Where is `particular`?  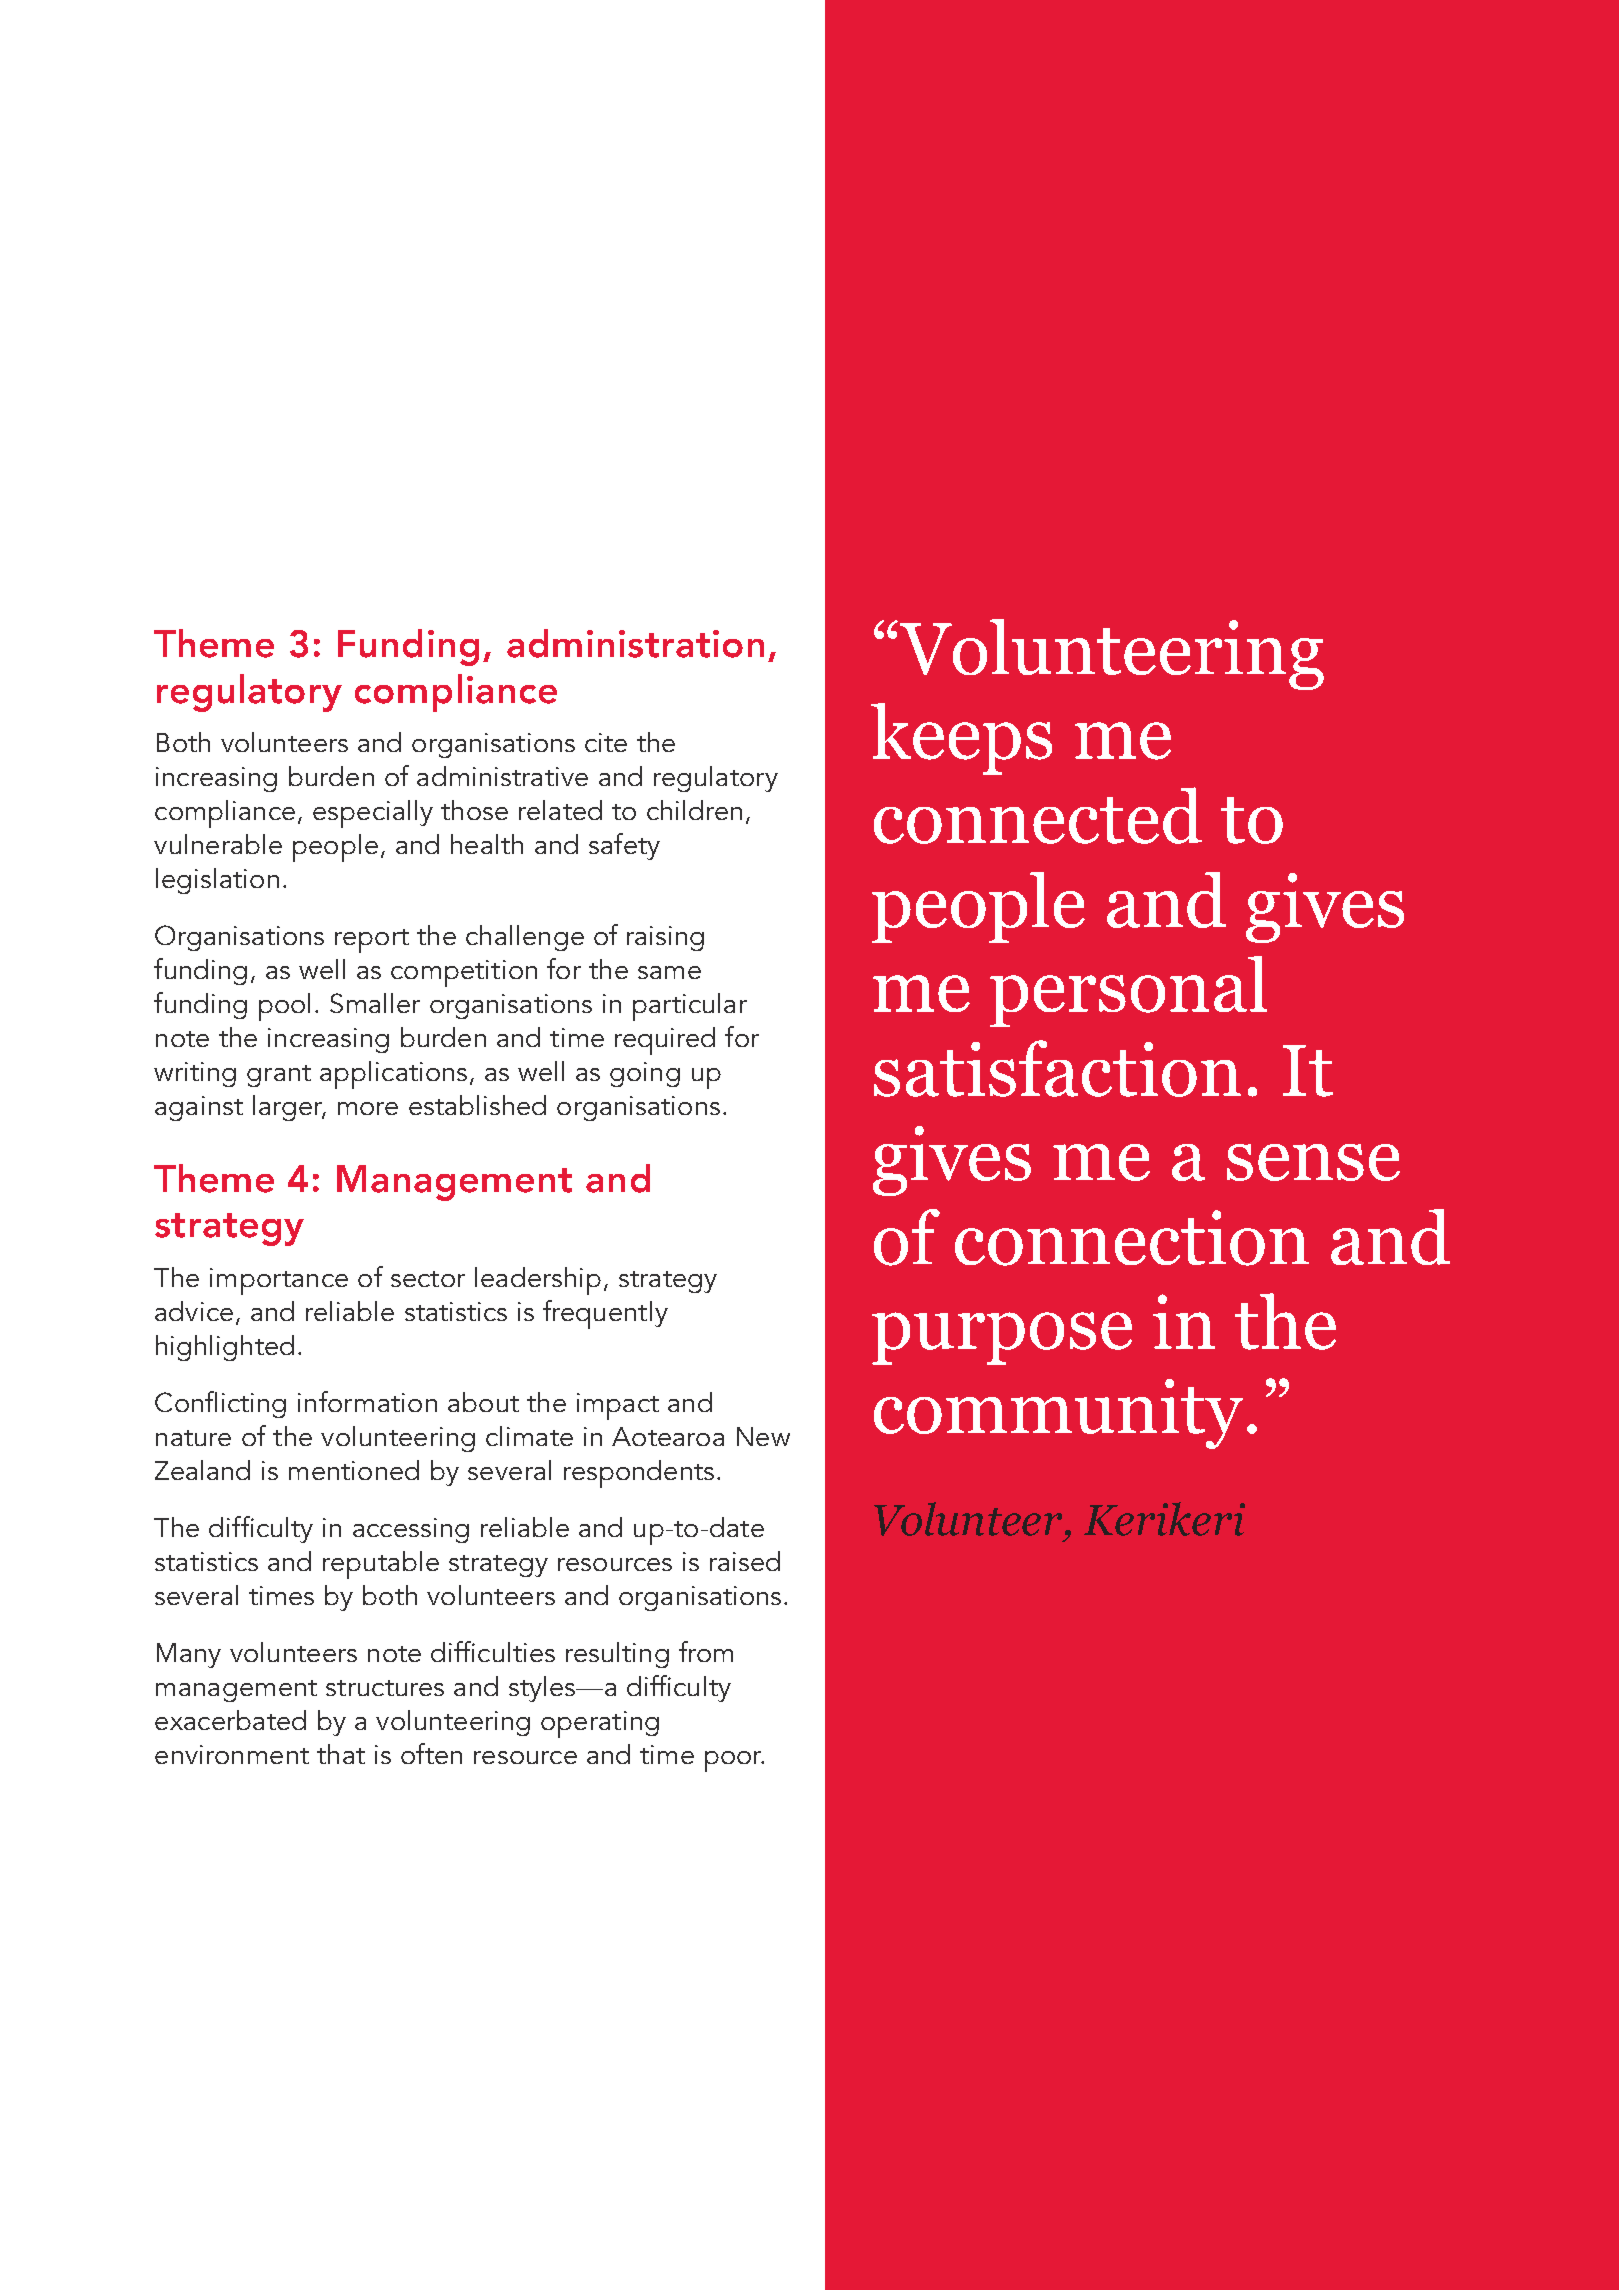 particular is located at coordinates (690, 1007).
